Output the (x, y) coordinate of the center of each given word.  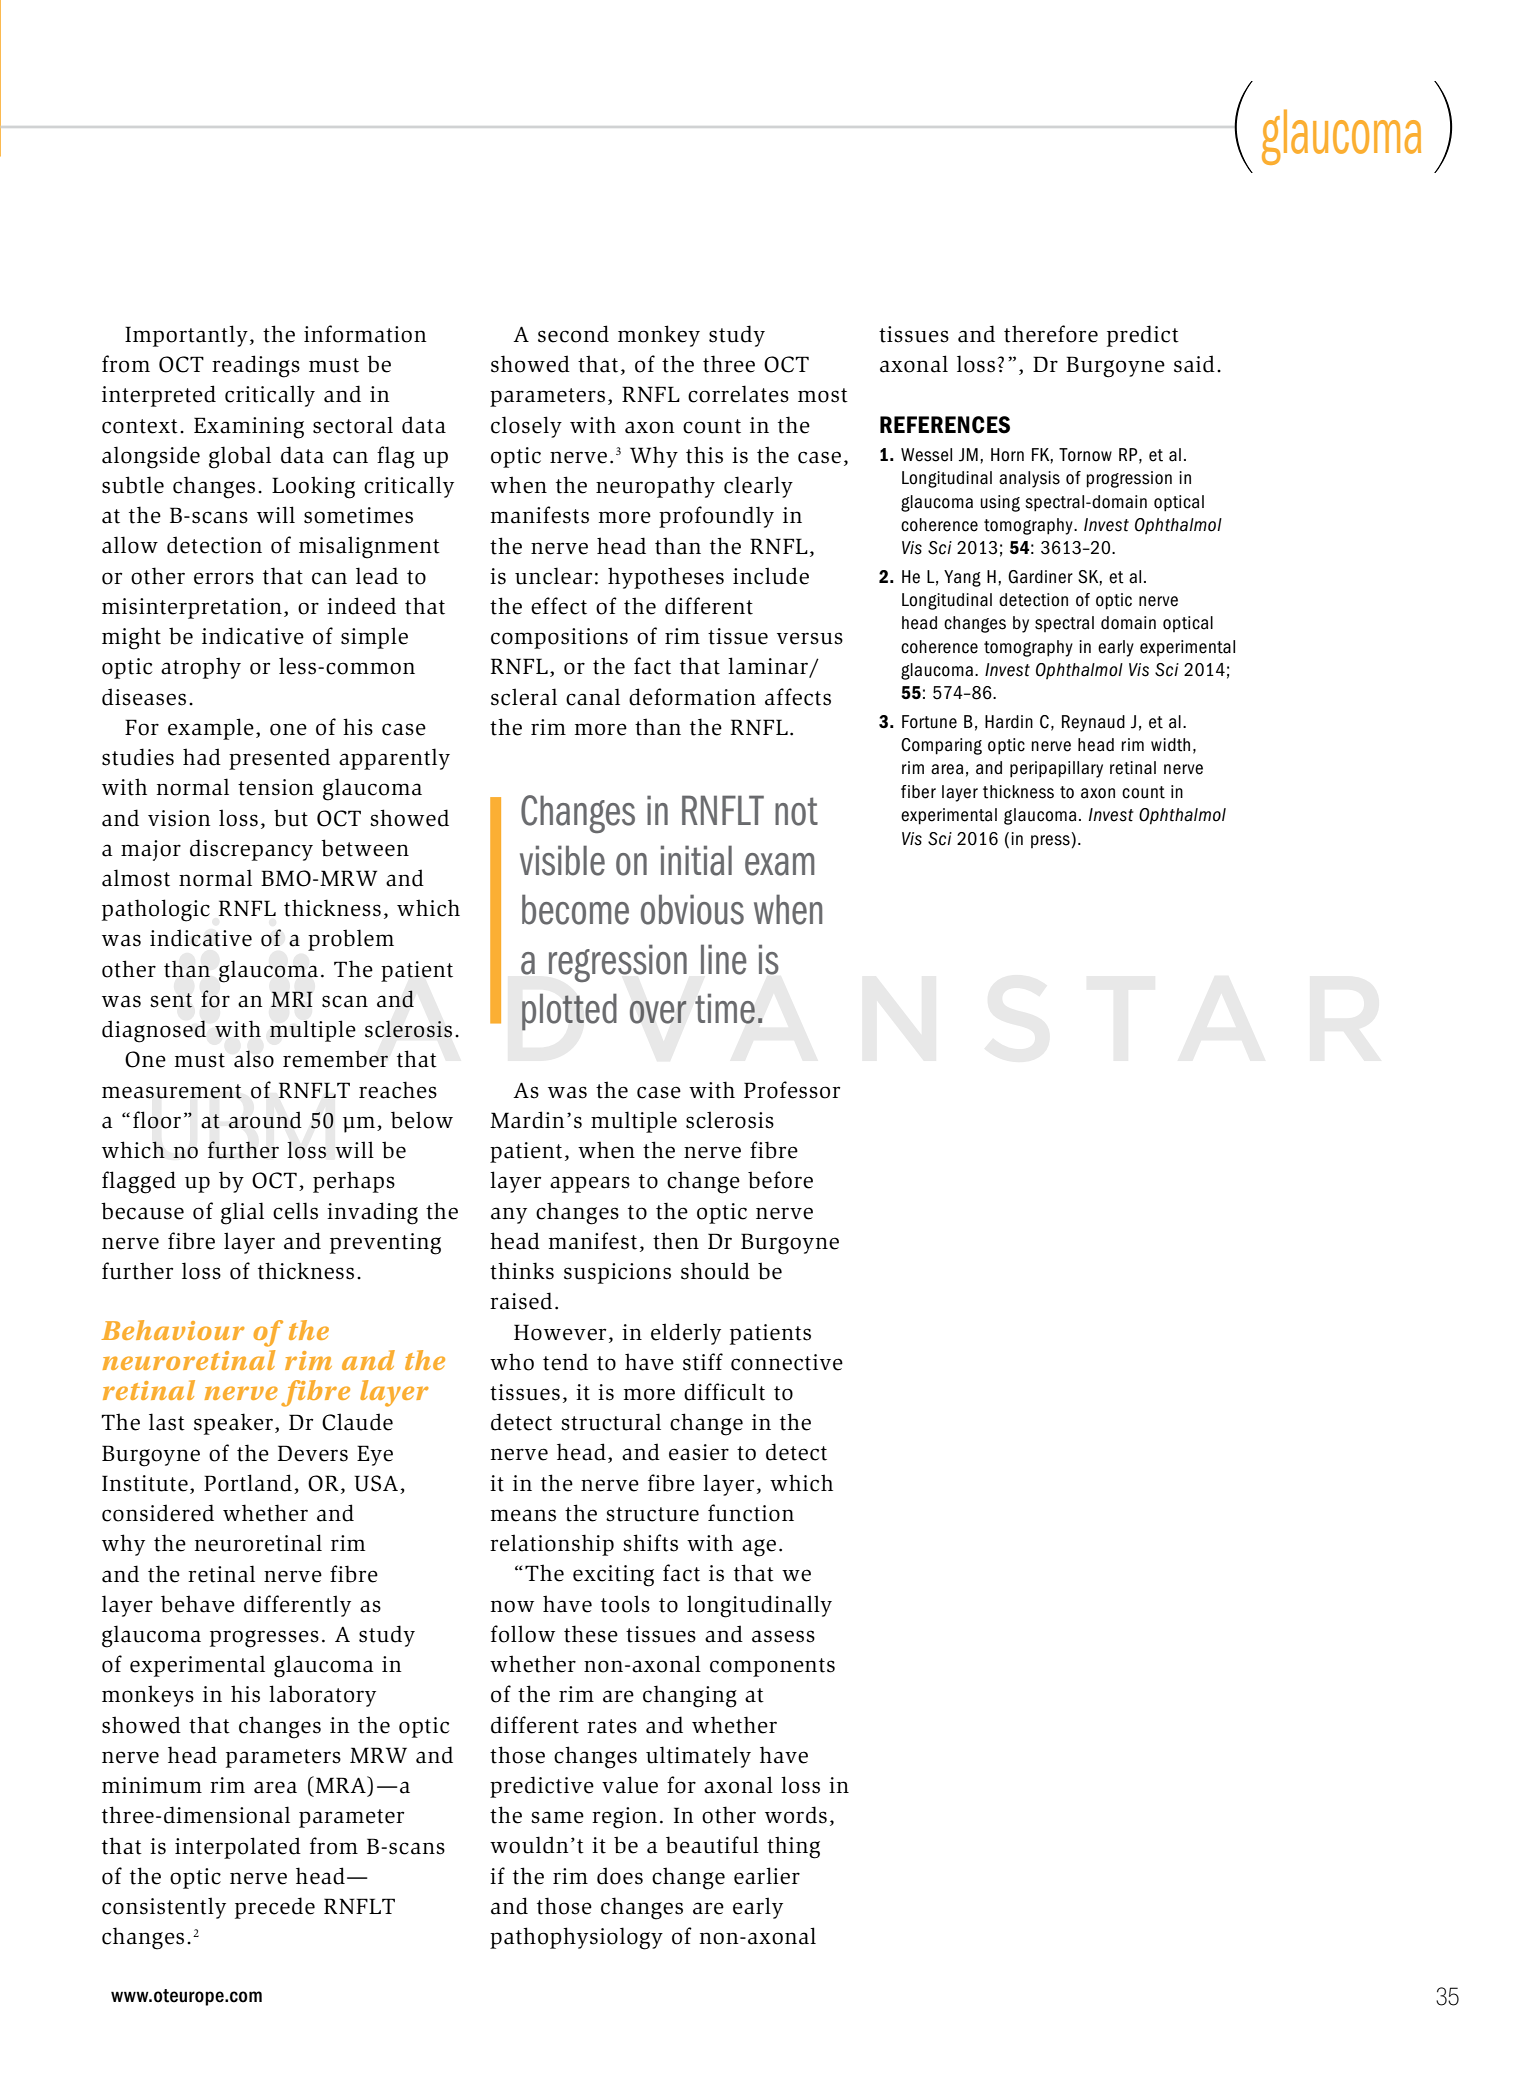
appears (590, 1184)
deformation (692, 697)
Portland (248, 1483)
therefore (1051, 334)
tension (276, 787)
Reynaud (1093, 723)
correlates (738, 394)
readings (256, 366)
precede (275, 1908)
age (759, 1548)
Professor (792, 1090)
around (265, 1120)
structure (652, 1514)
